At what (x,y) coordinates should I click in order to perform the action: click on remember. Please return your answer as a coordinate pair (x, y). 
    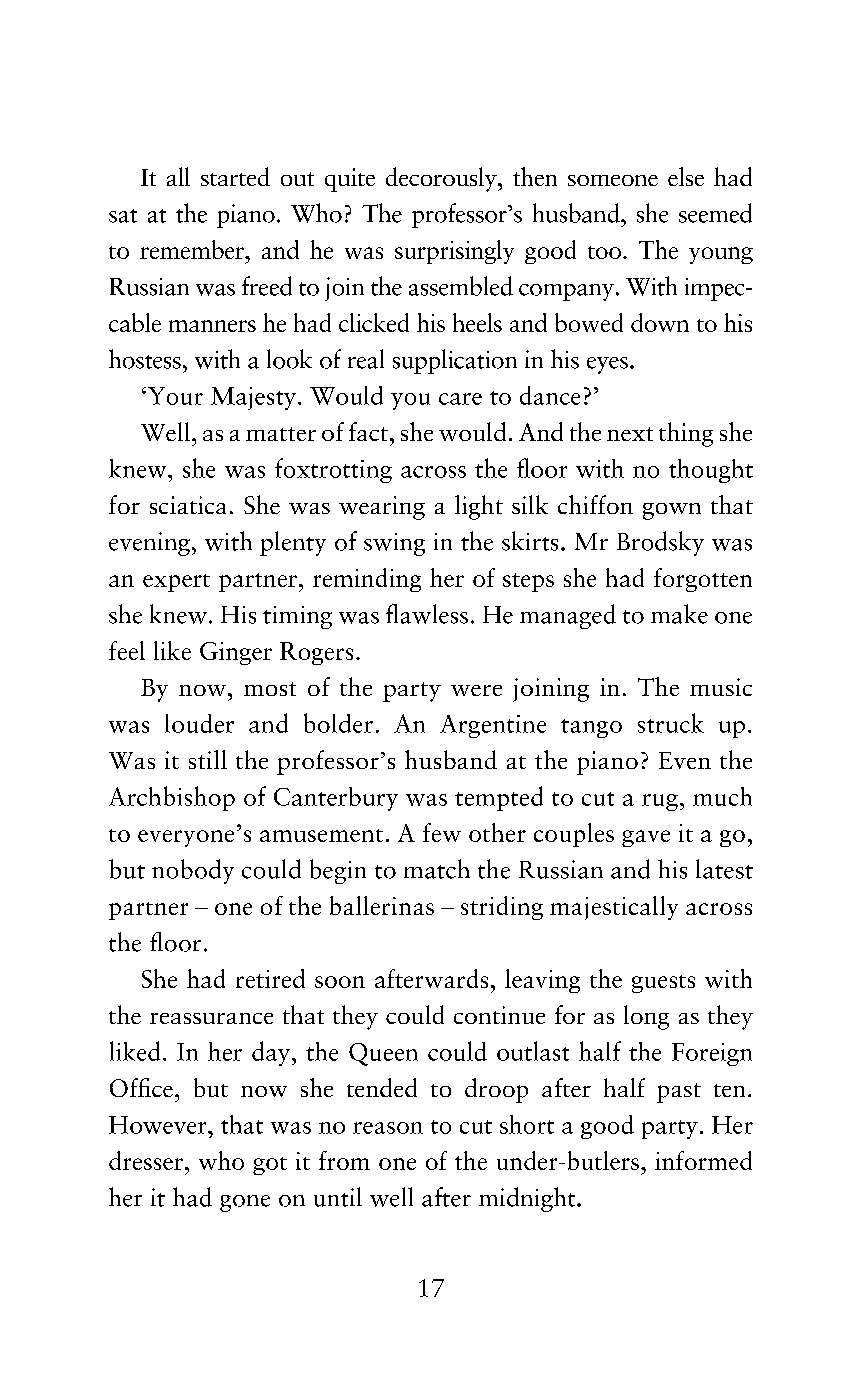
    Looking at the image, I should click on (193, 249).
